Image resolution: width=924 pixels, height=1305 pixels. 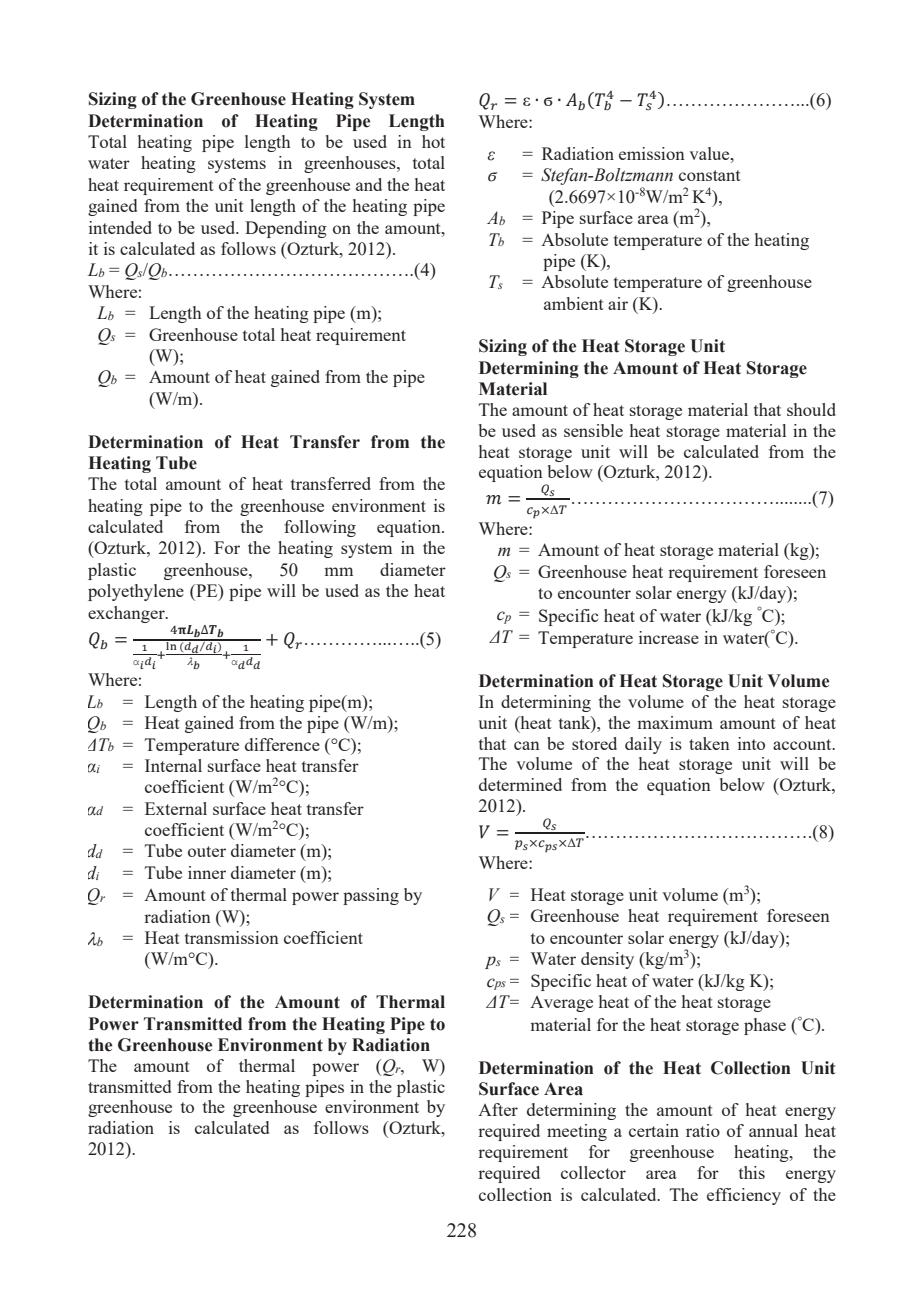 What do you see at coordinates (320, 528) in the screenshot?
I see `following` at bounding box center [320, 528].
